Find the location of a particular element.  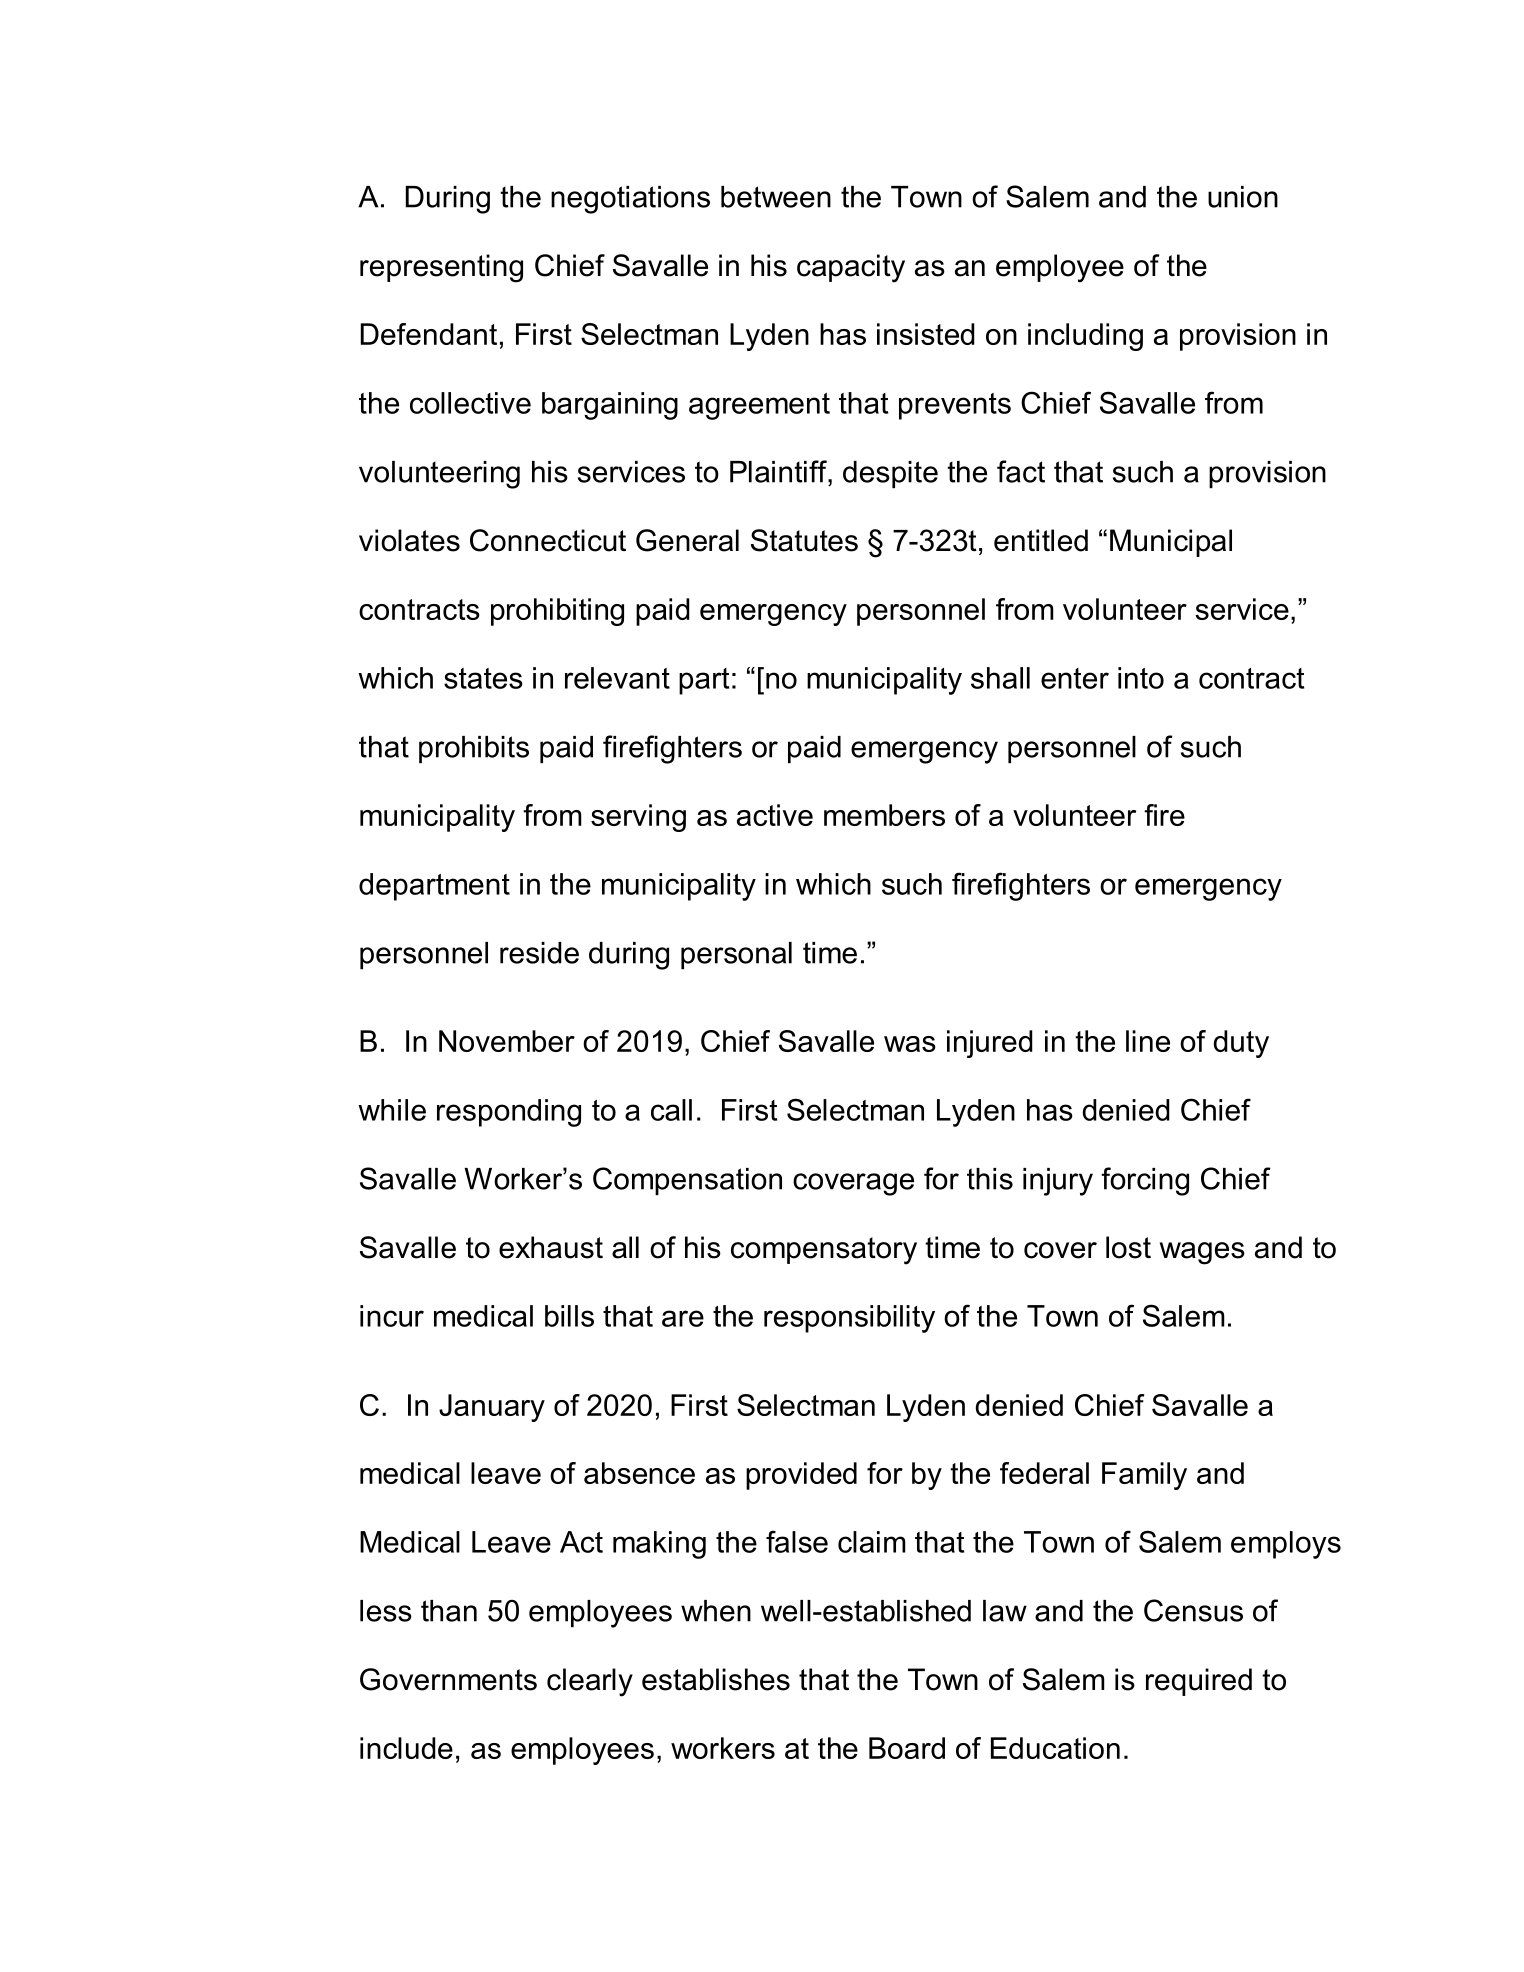

Board is located at coordinates (907, 1748).
